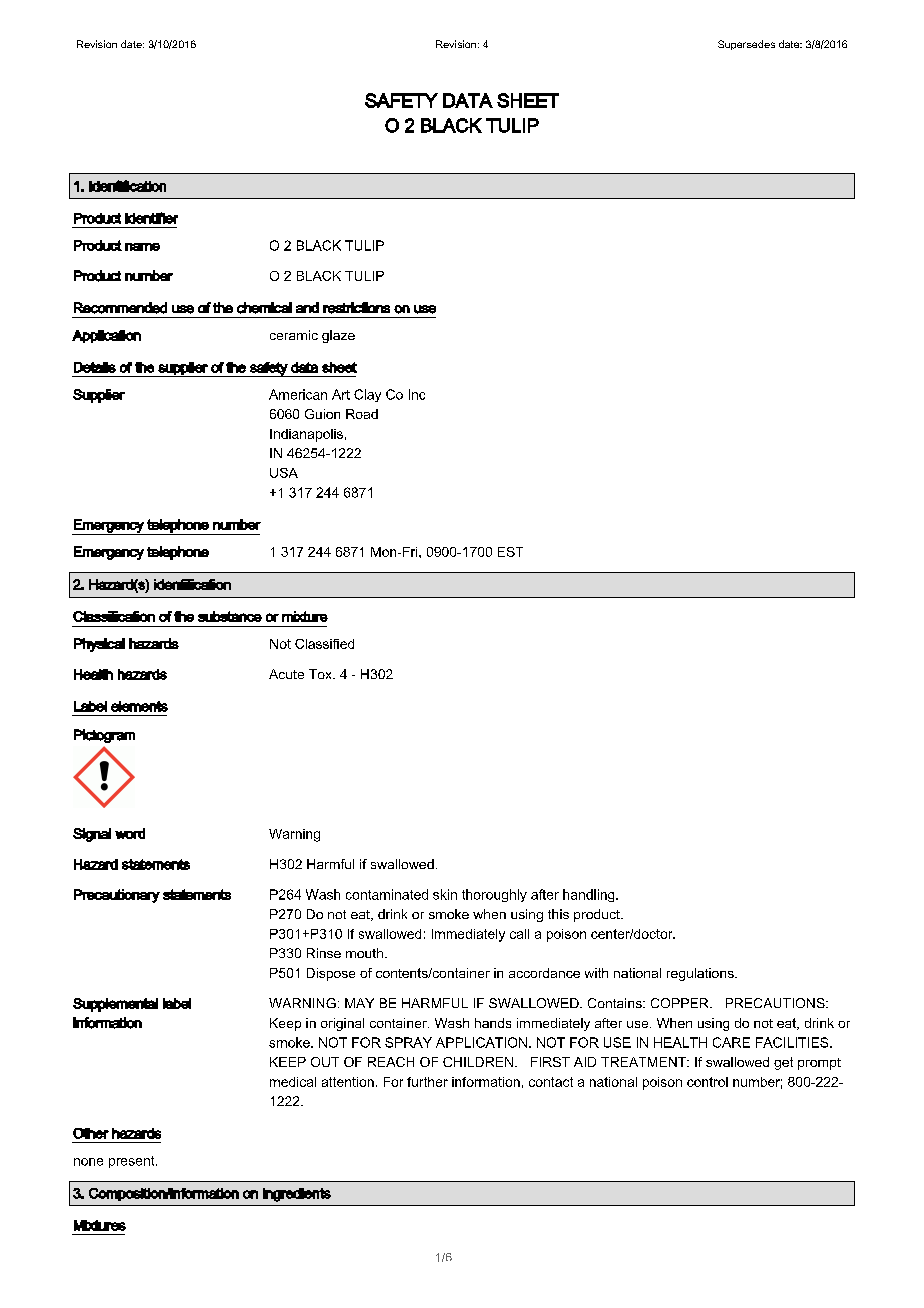 The height and width of the page is (1308, 924). What do you see at coordinates (133, 1162) in the page?
I see `present` at bounding box center [133, 1162].
